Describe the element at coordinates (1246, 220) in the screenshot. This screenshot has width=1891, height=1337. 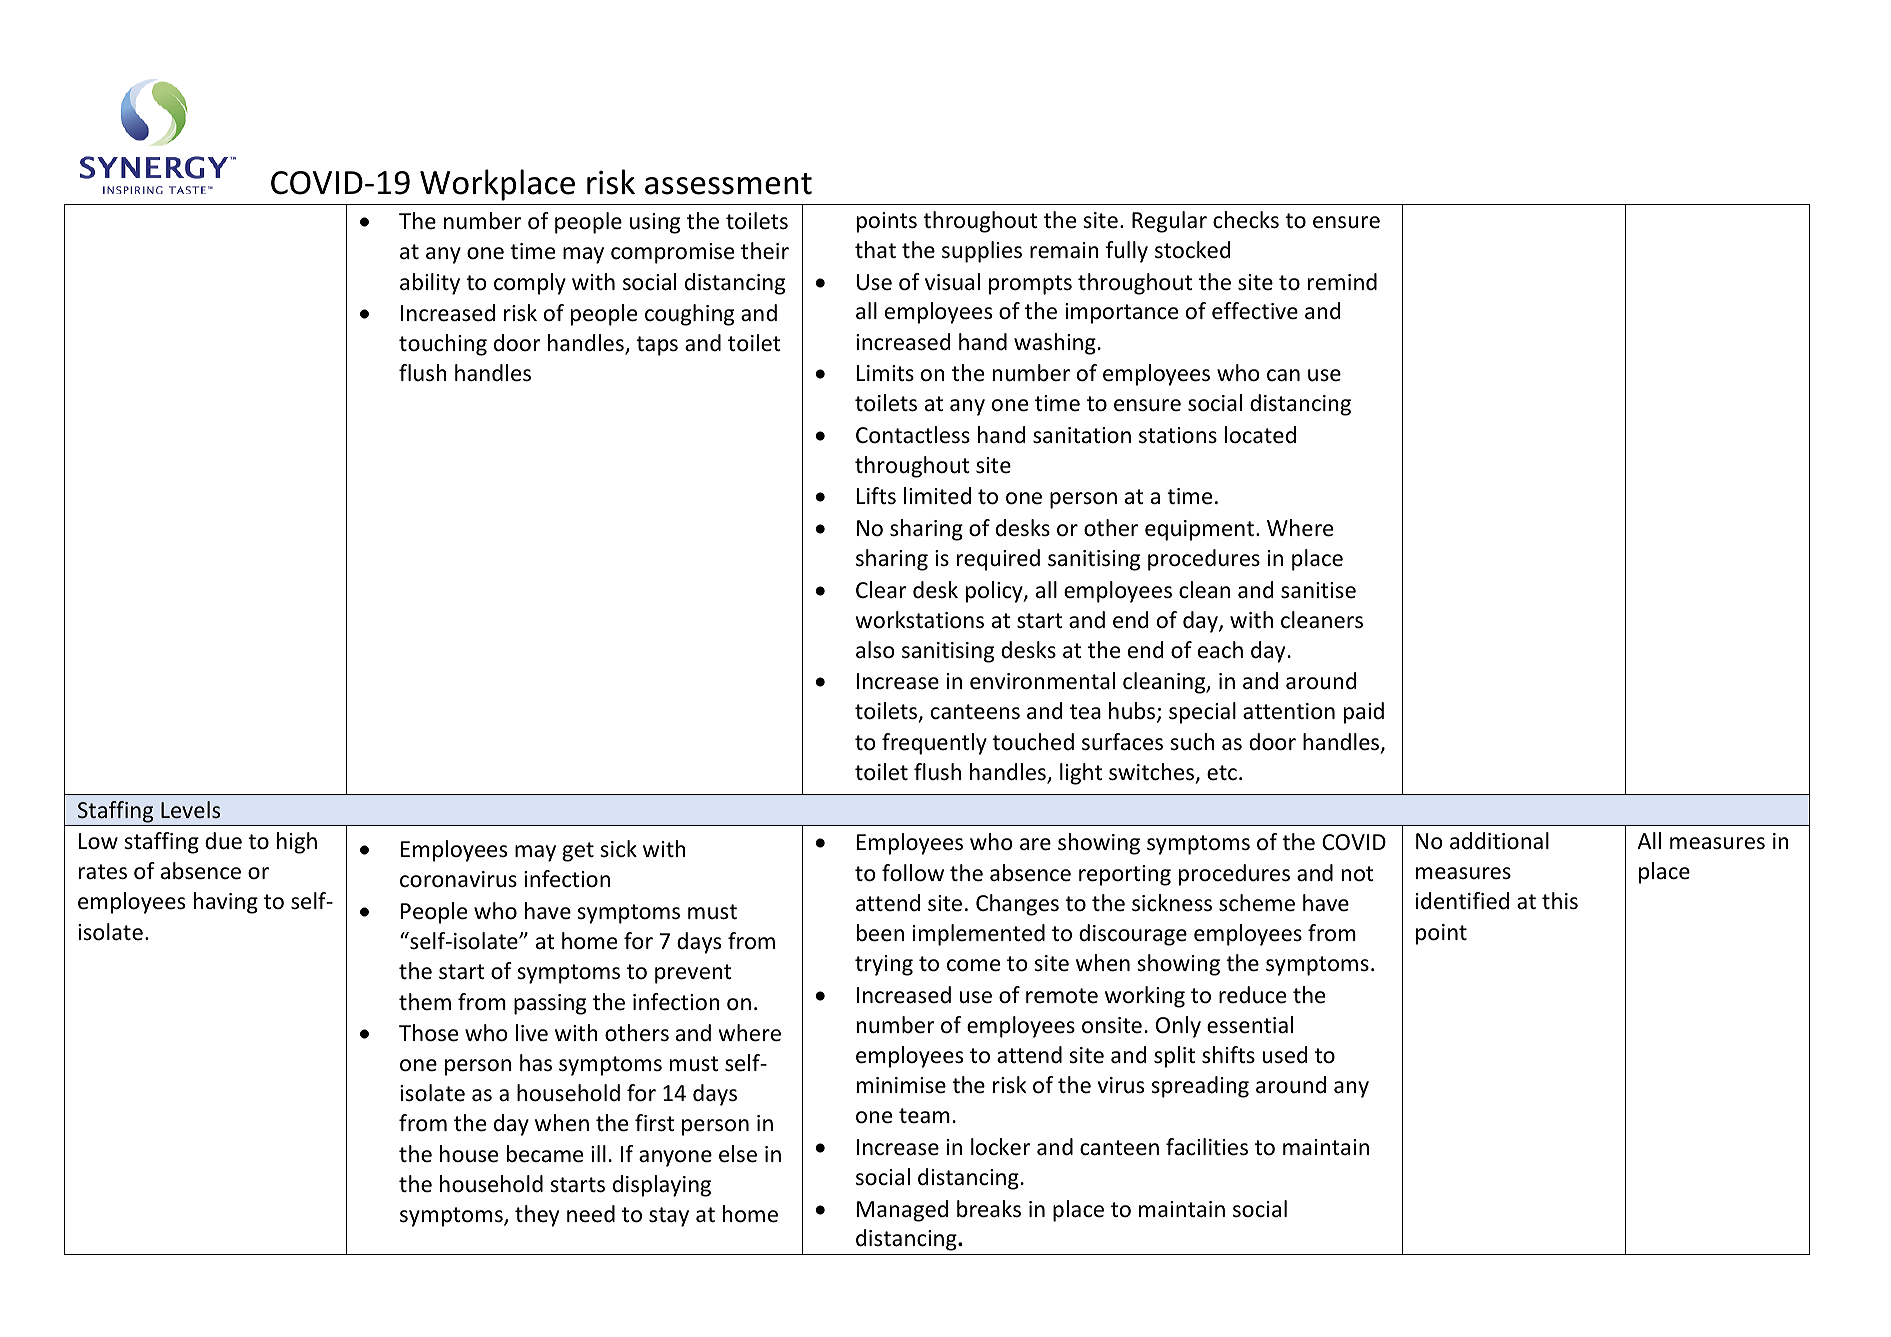
I see `checks` at that location.
